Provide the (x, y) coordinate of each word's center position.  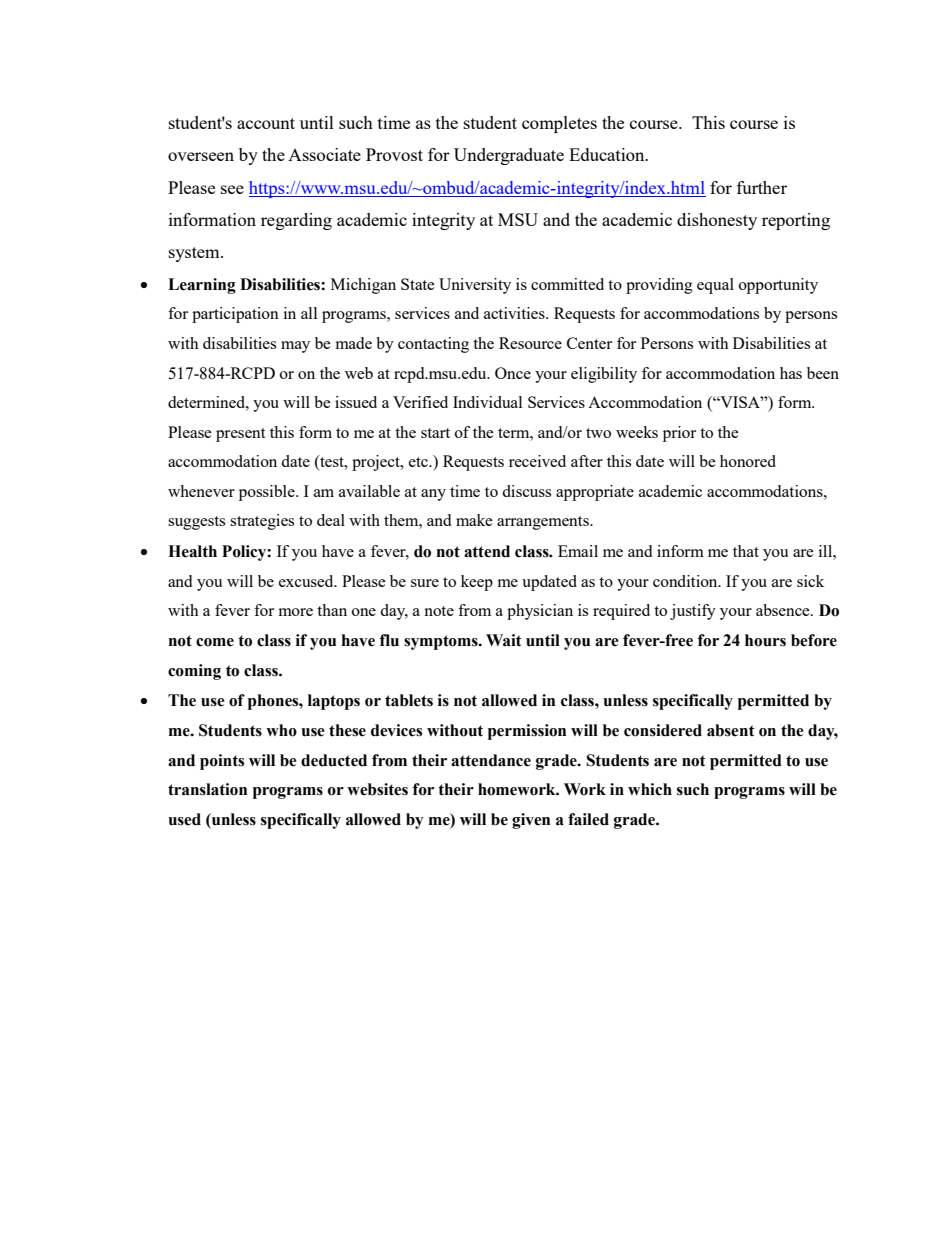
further (762, 187)
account (266, 123)
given (531, 821)
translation (207, 789)
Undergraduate (509, 156)
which (650, 789)
